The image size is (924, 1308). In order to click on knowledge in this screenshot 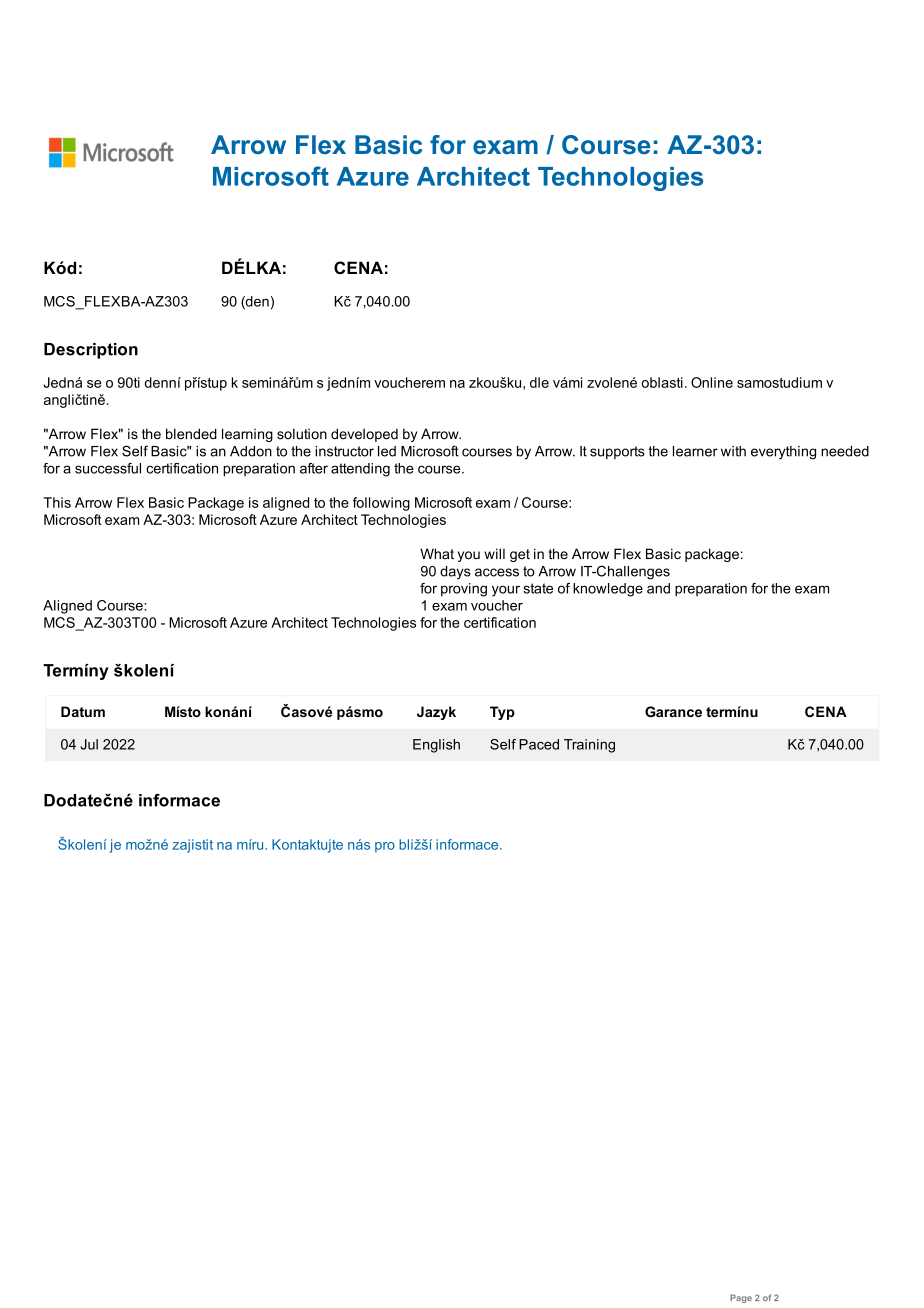, I will do `click(608, 590)`.
